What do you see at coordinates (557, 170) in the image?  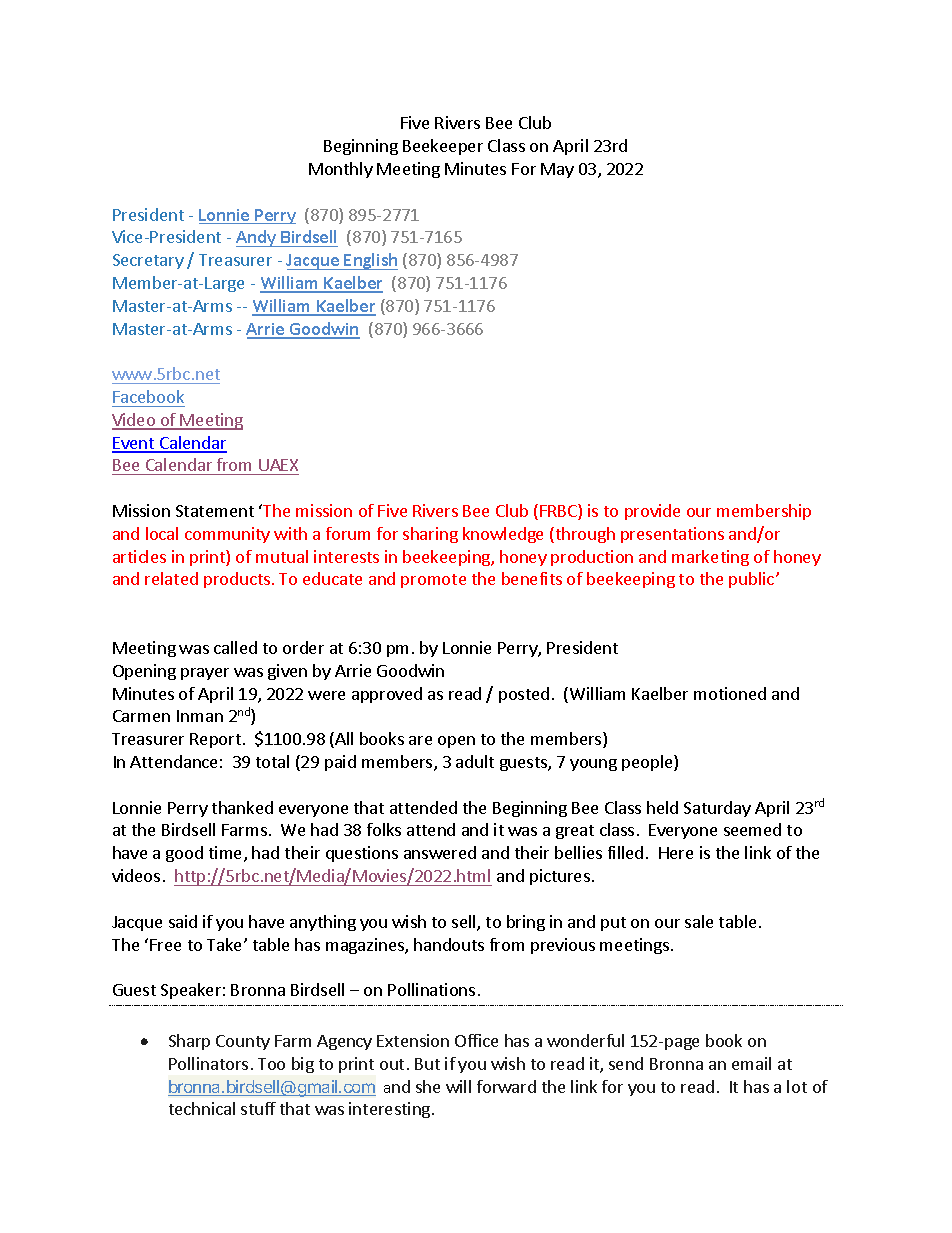 I see `May` at bounding box center [557, 170].
